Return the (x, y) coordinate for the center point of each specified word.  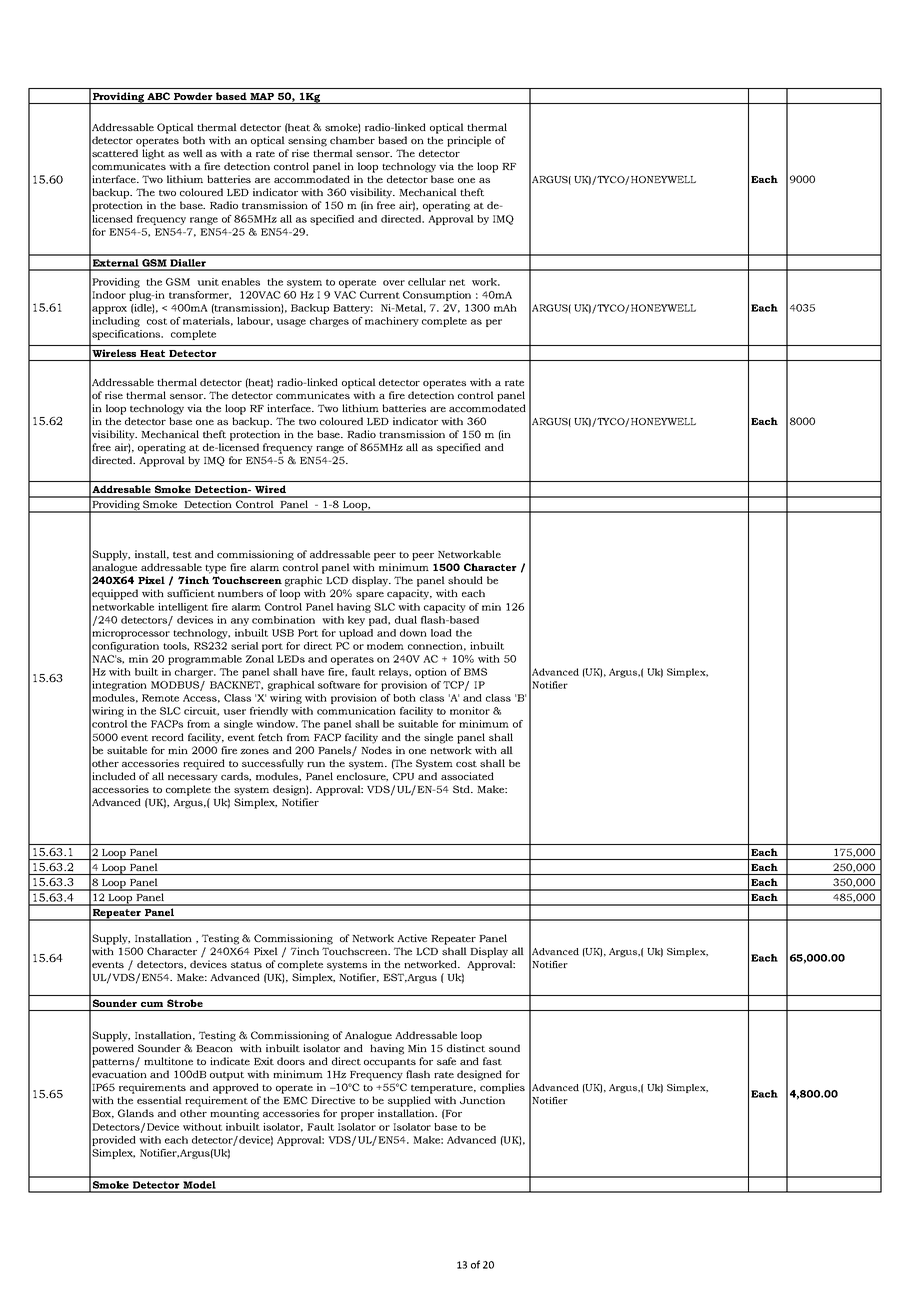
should (465, 580)
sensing (307, 141)
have (312, 672)
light (153, 154)
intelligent (183, 608)
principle (469, 141)
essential (159, 1100)
